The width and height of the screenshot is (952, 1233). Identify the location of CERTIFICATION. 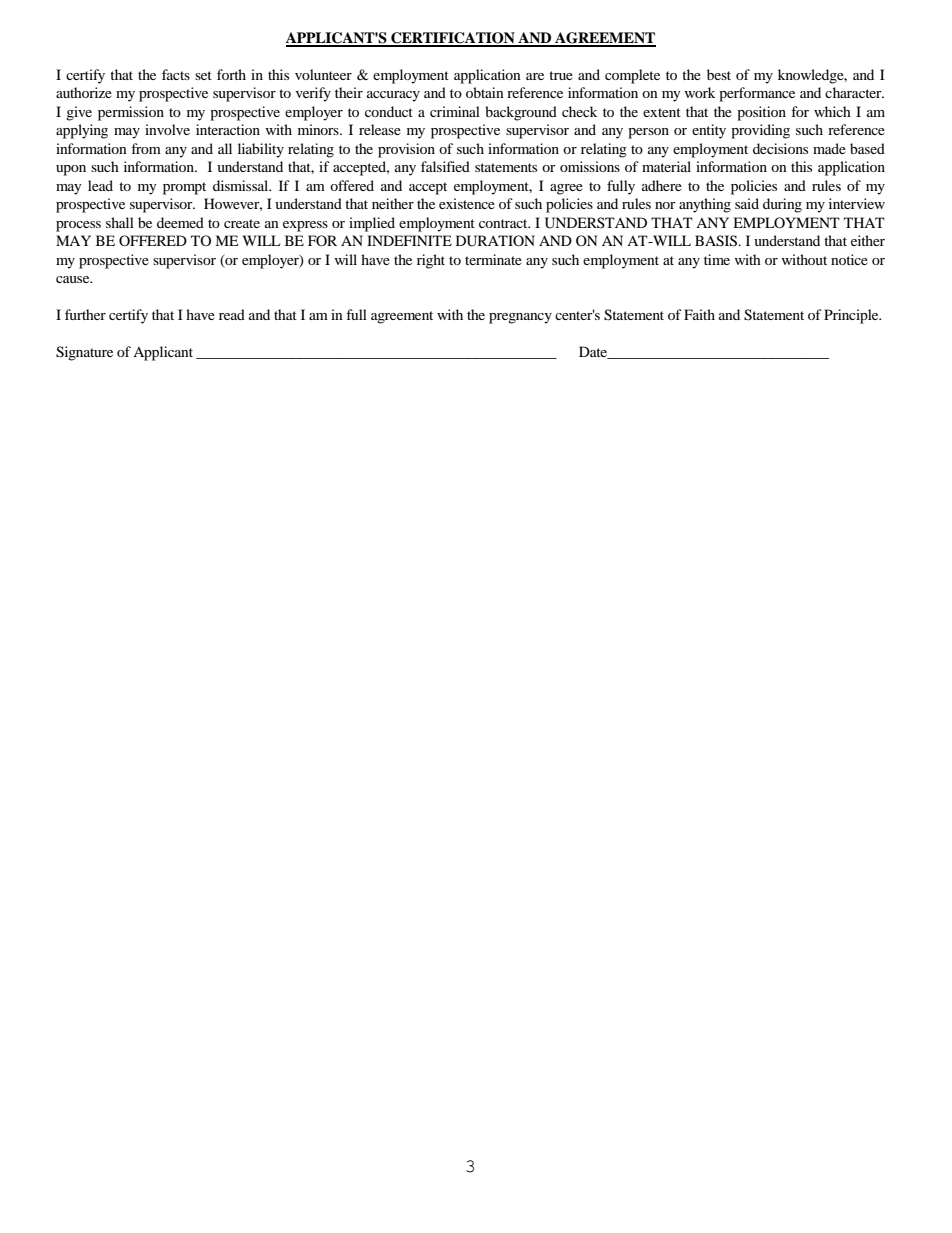
(453, 39).
